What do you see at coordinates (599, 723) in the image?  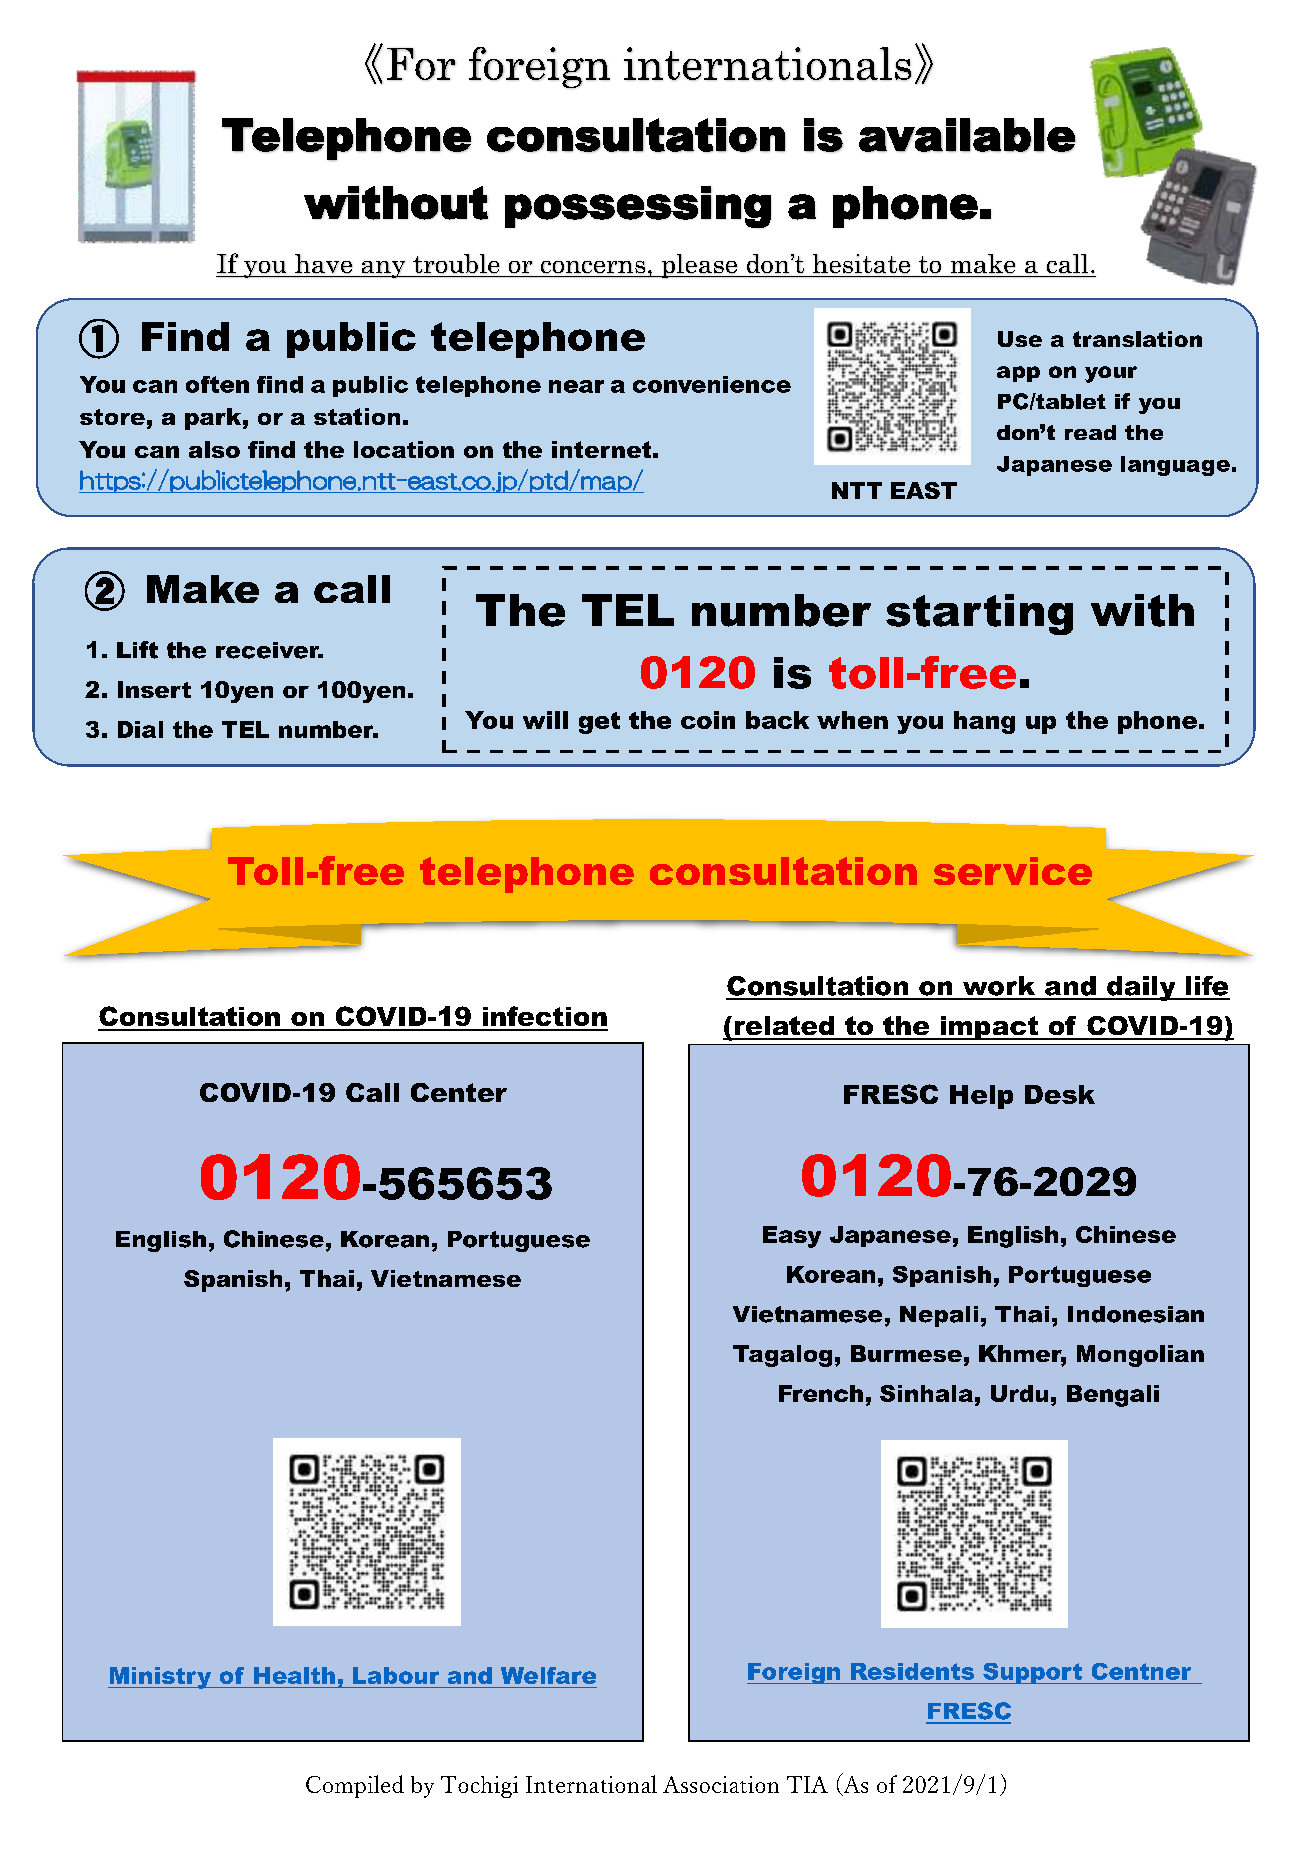 I see `get` at bounding box center [599, 723].
